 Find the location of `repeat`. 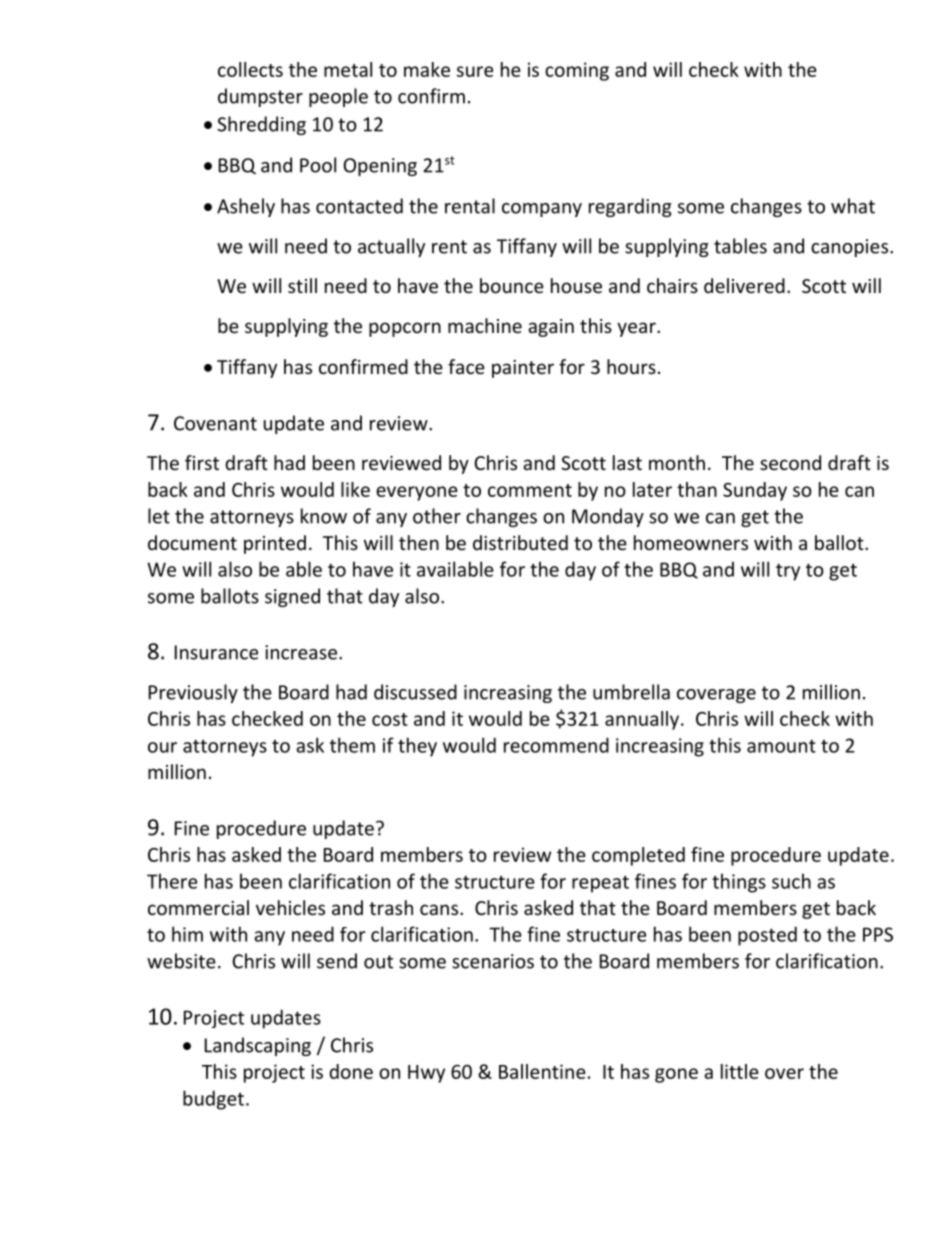

repeat is located at coordinates (600, 884).
